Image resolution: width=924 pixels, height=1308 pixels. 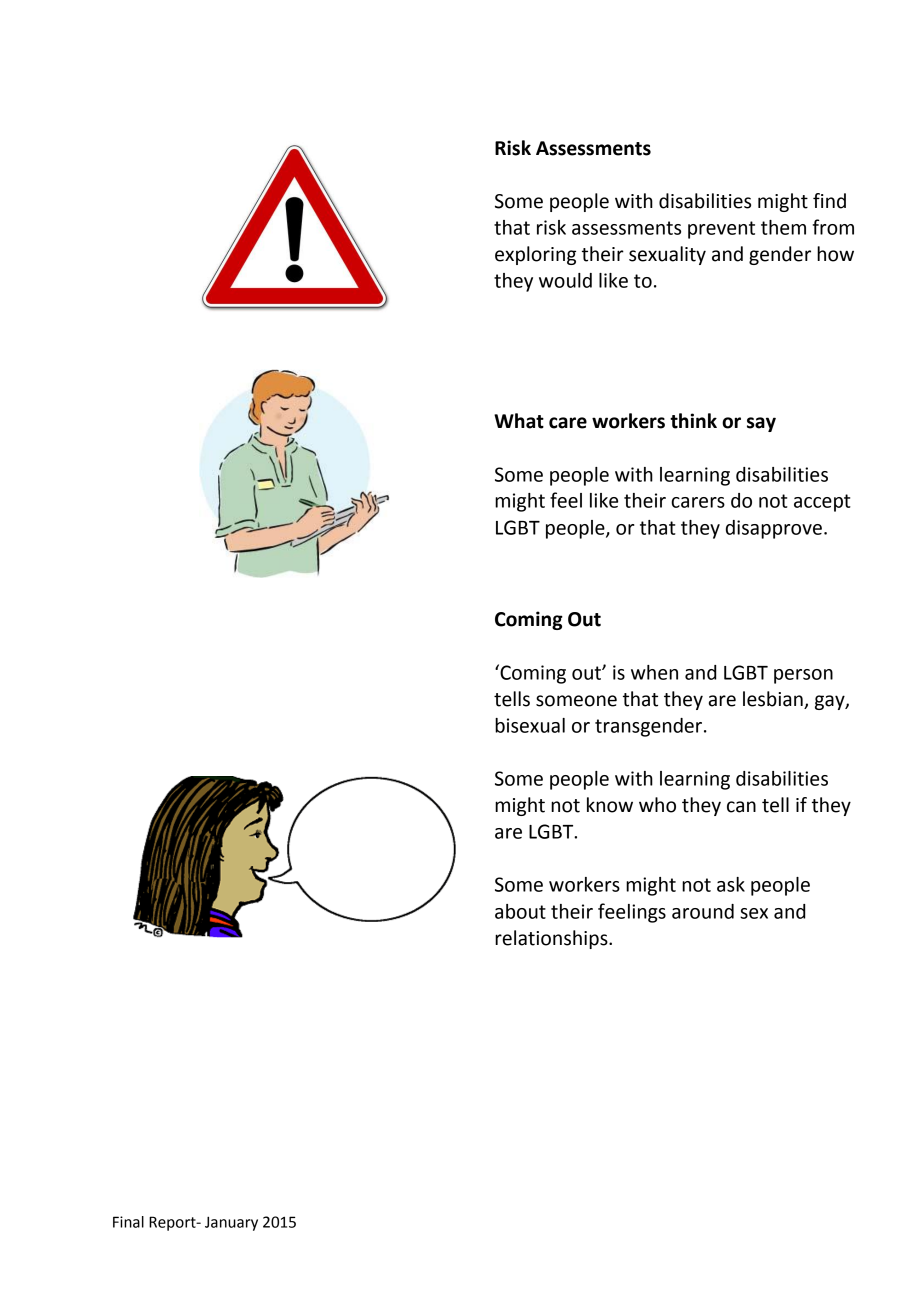 What do you see at coordinates (774, 529) in the screenshot?
I see `disapprove` at bounding box center [774, 529].
